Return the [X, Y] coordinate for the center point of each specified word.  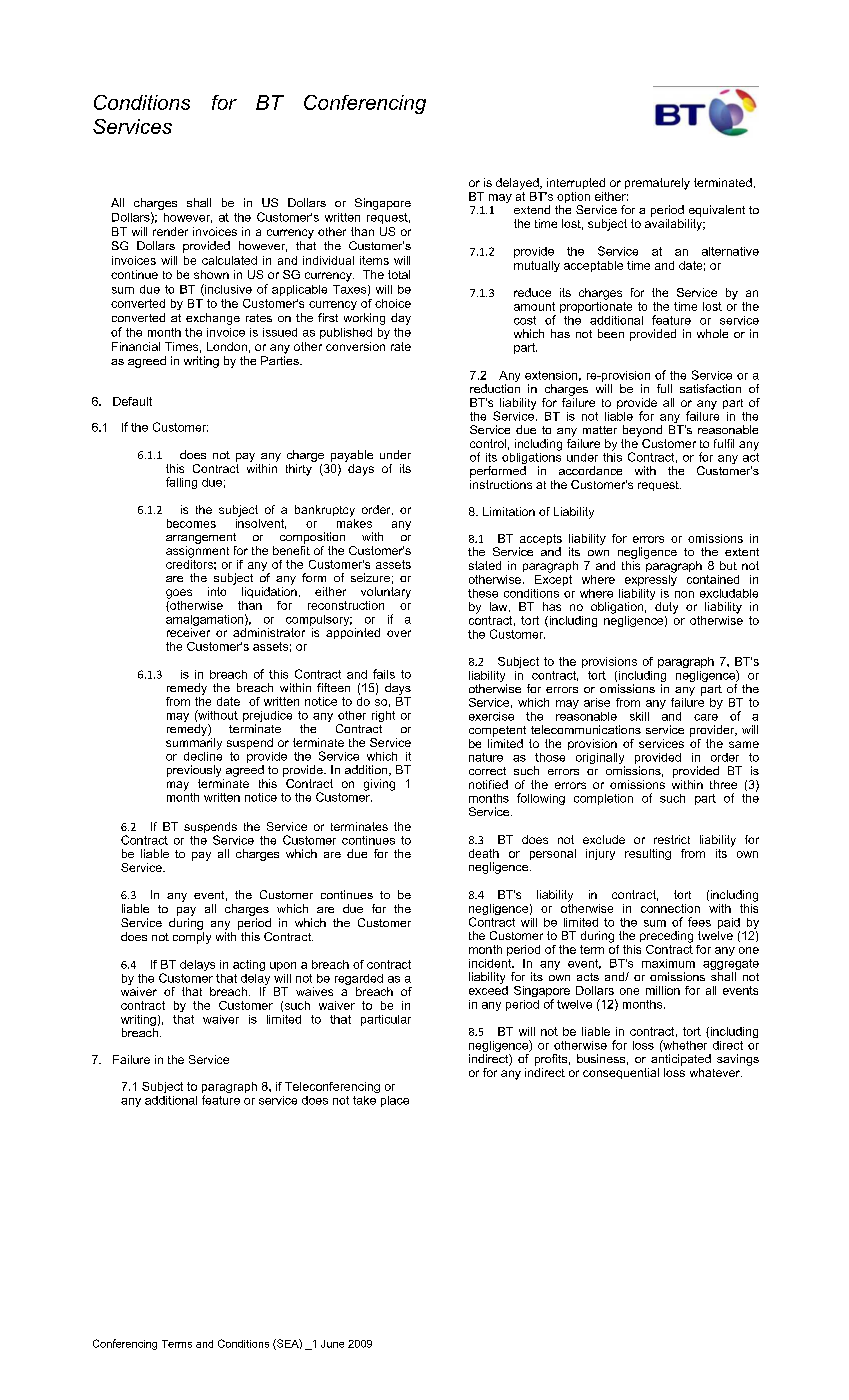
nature [486, 757]
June [332, 1344]
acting [249, 965]
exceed [488, 989]
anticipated [681, 1060]
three [723, 784]
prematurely [657, 184]
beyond [642, 431]
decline [203, 755]
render [170, 231]
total [399, 274]
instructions [501, 484]
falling [181, 483]
